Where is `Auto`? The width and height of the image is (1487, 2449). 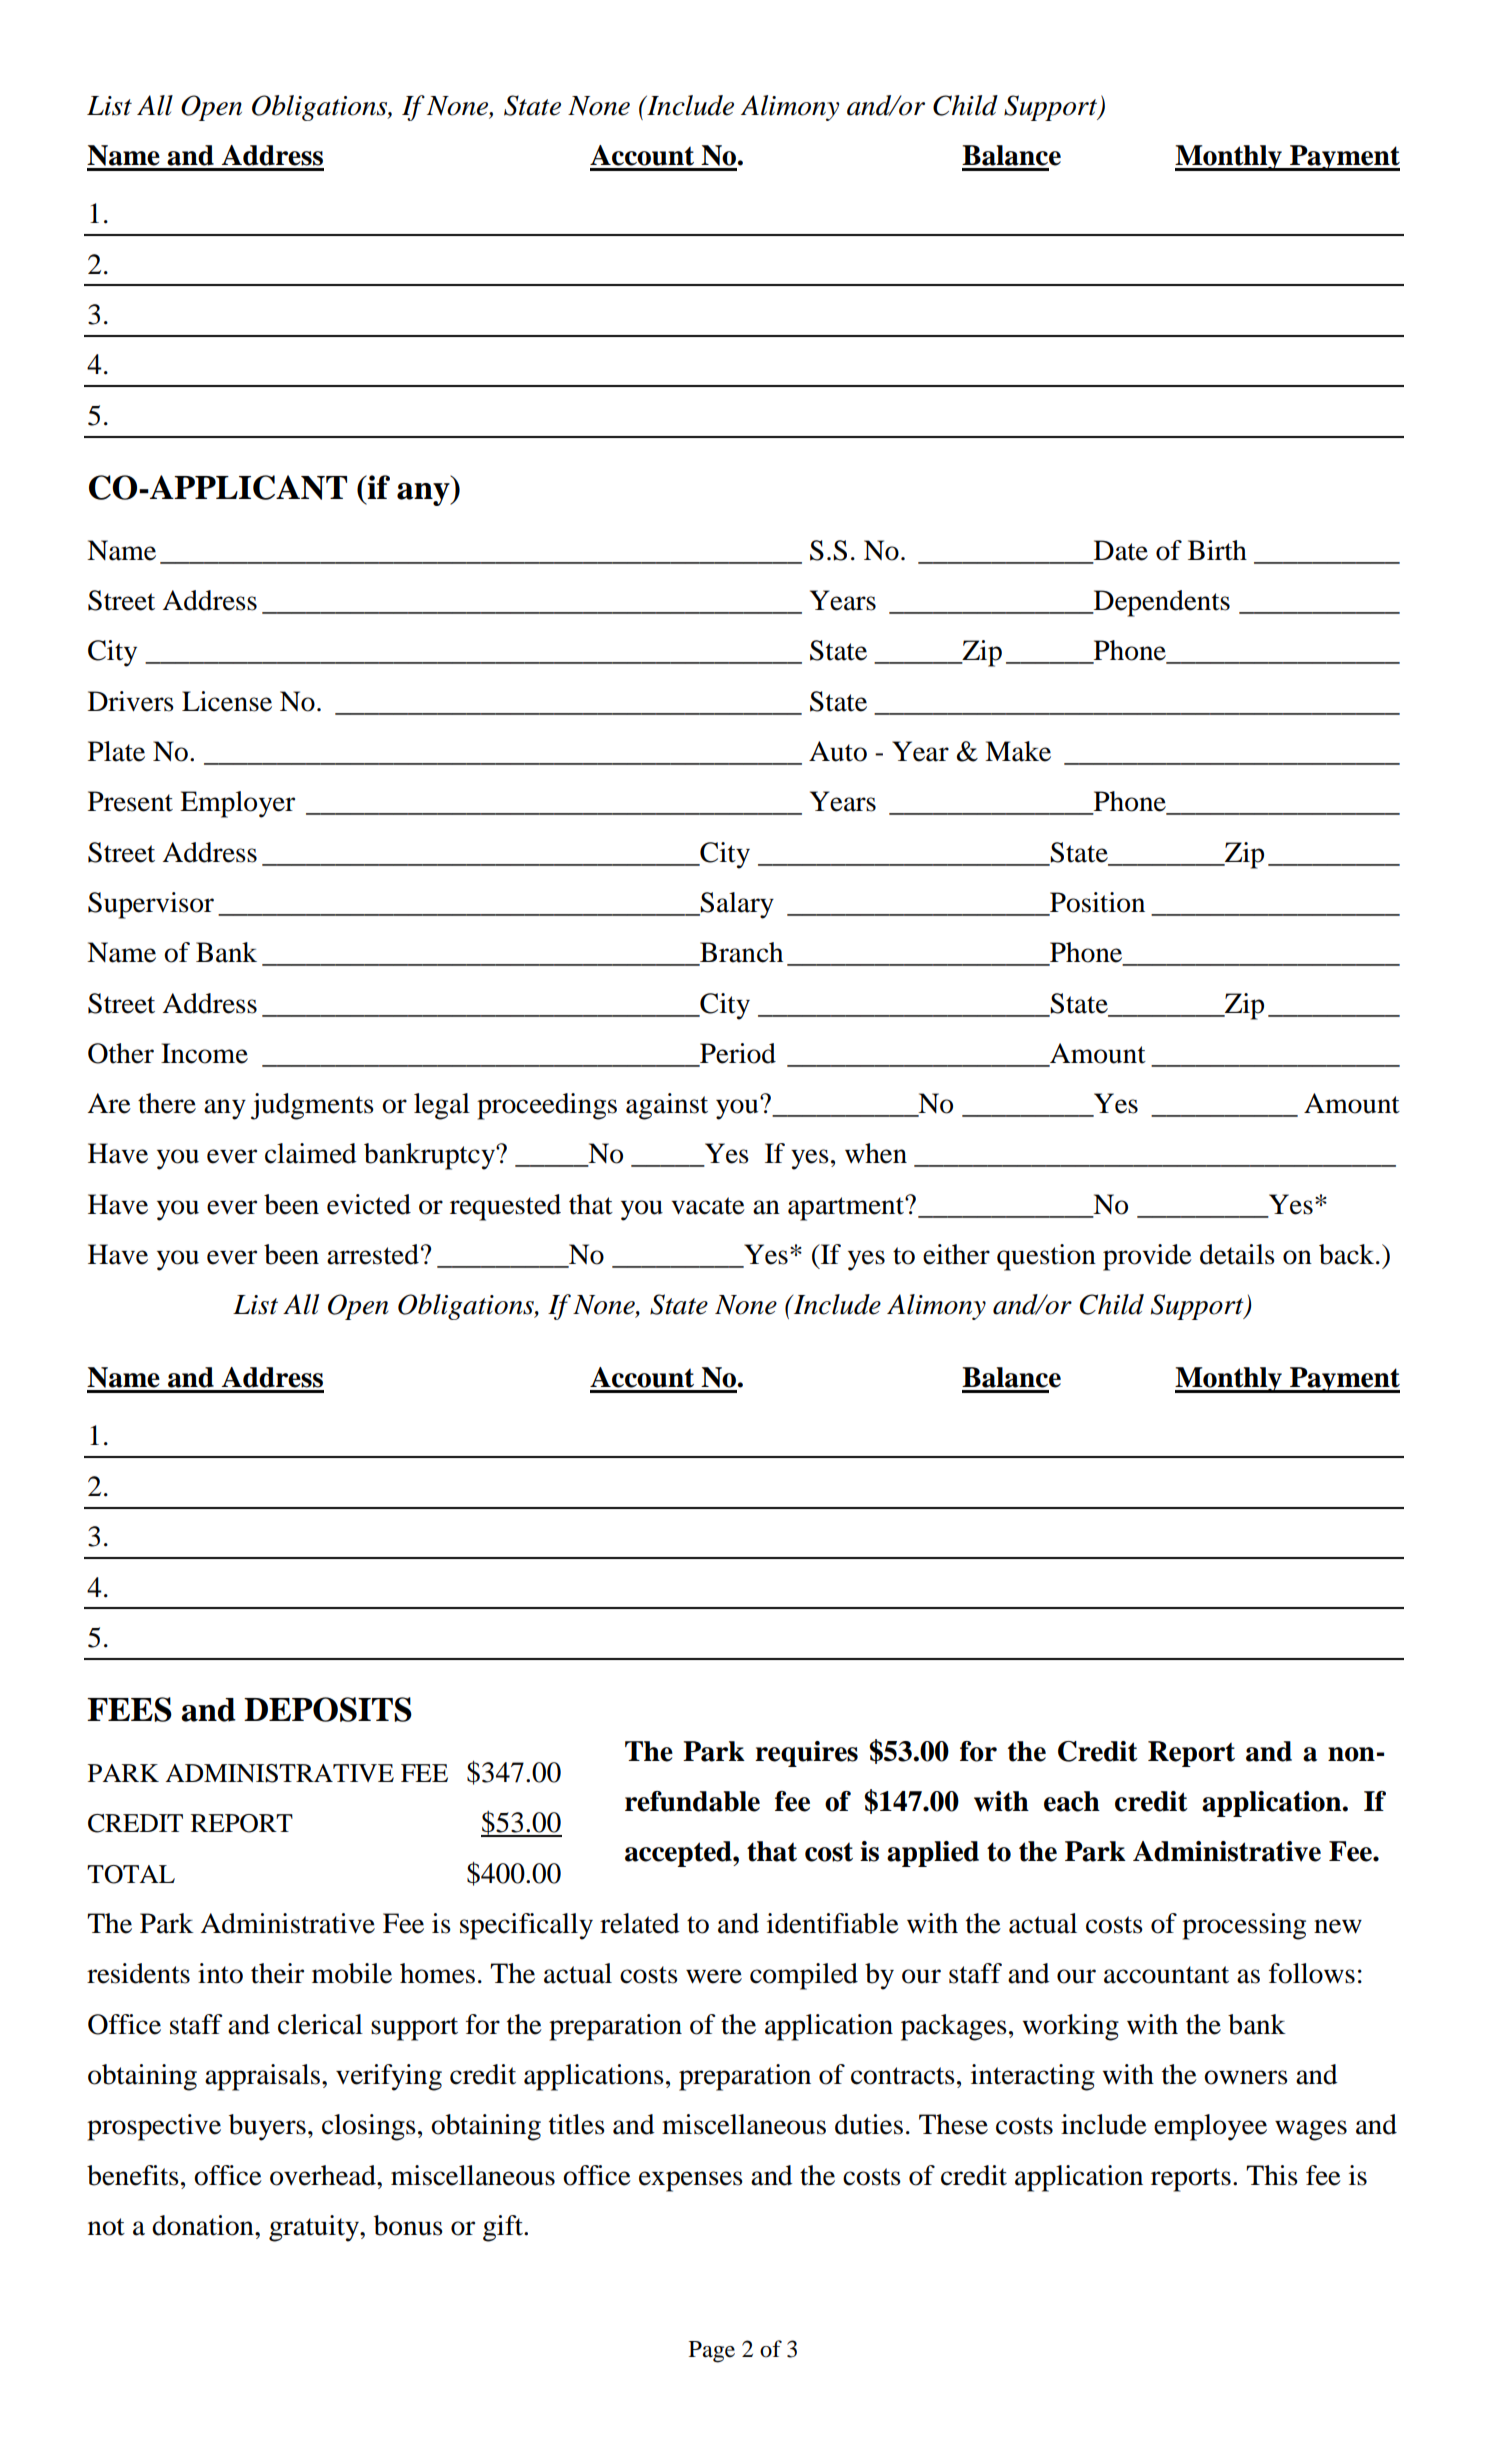
Auto is located at coordinates (838, 751).
